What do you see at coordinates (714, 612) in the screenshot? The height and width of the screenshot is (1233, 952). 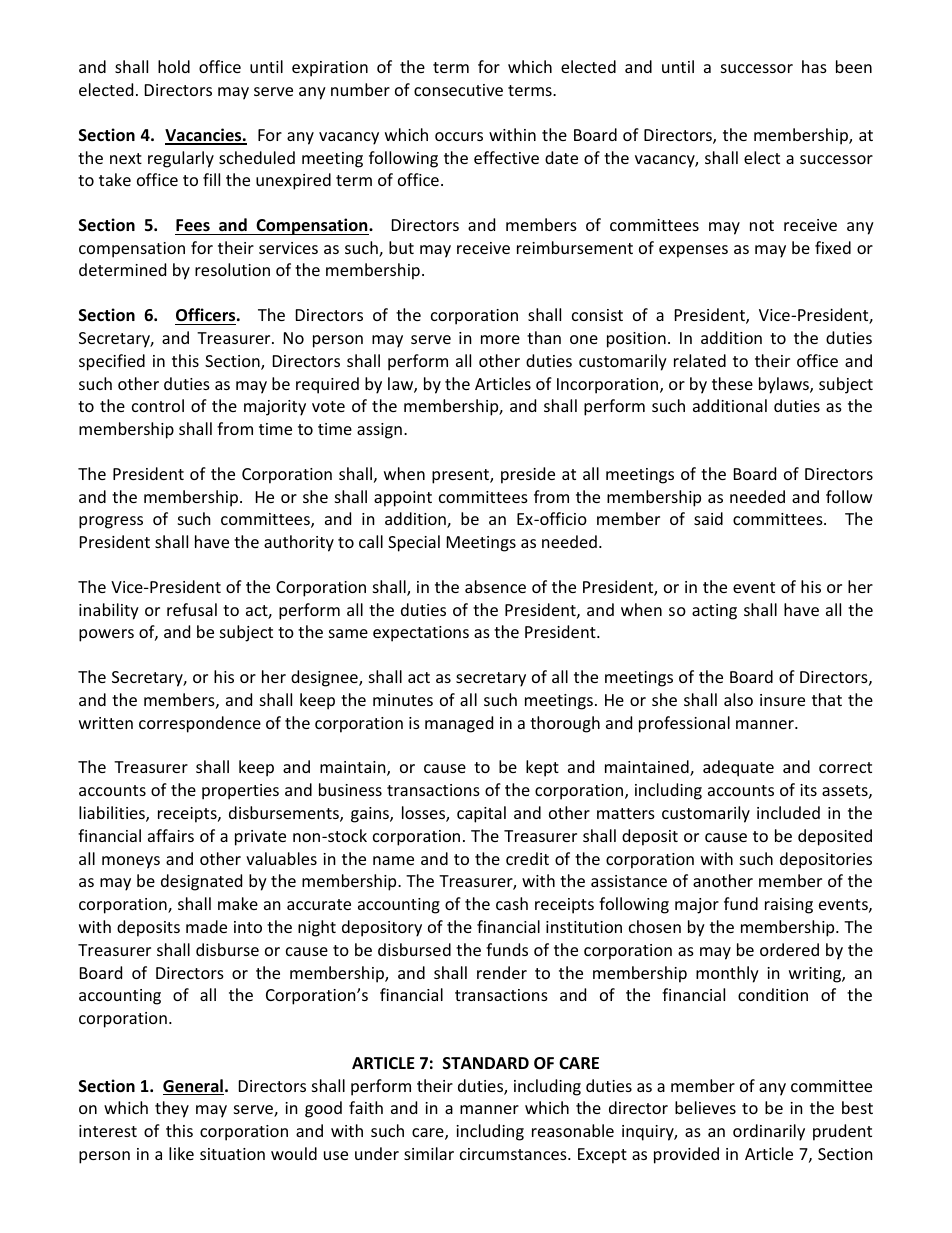 I see `acting` at bounding box center [714, 612].
